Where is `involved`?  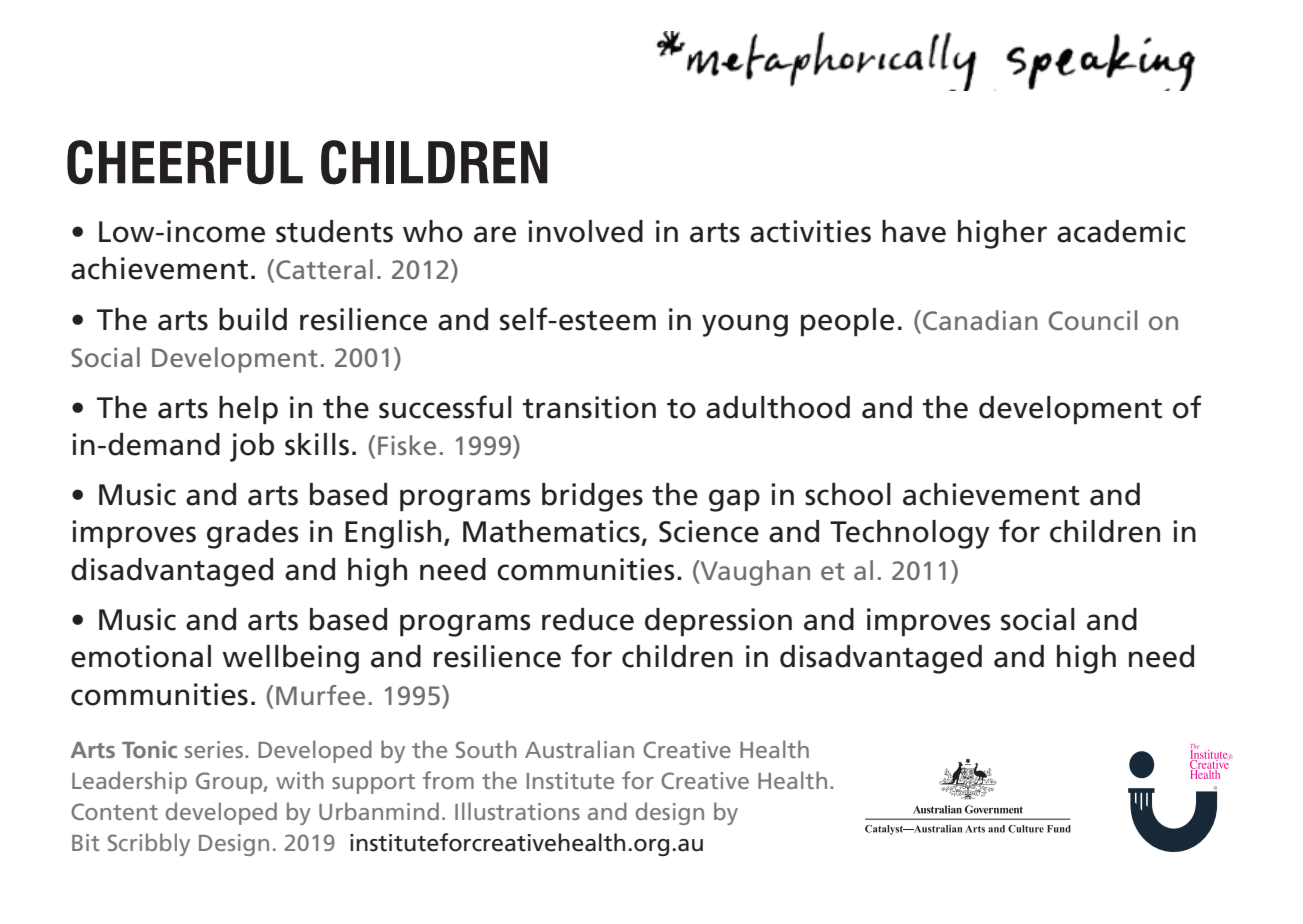 involved is located at coordinates (585, 231).
